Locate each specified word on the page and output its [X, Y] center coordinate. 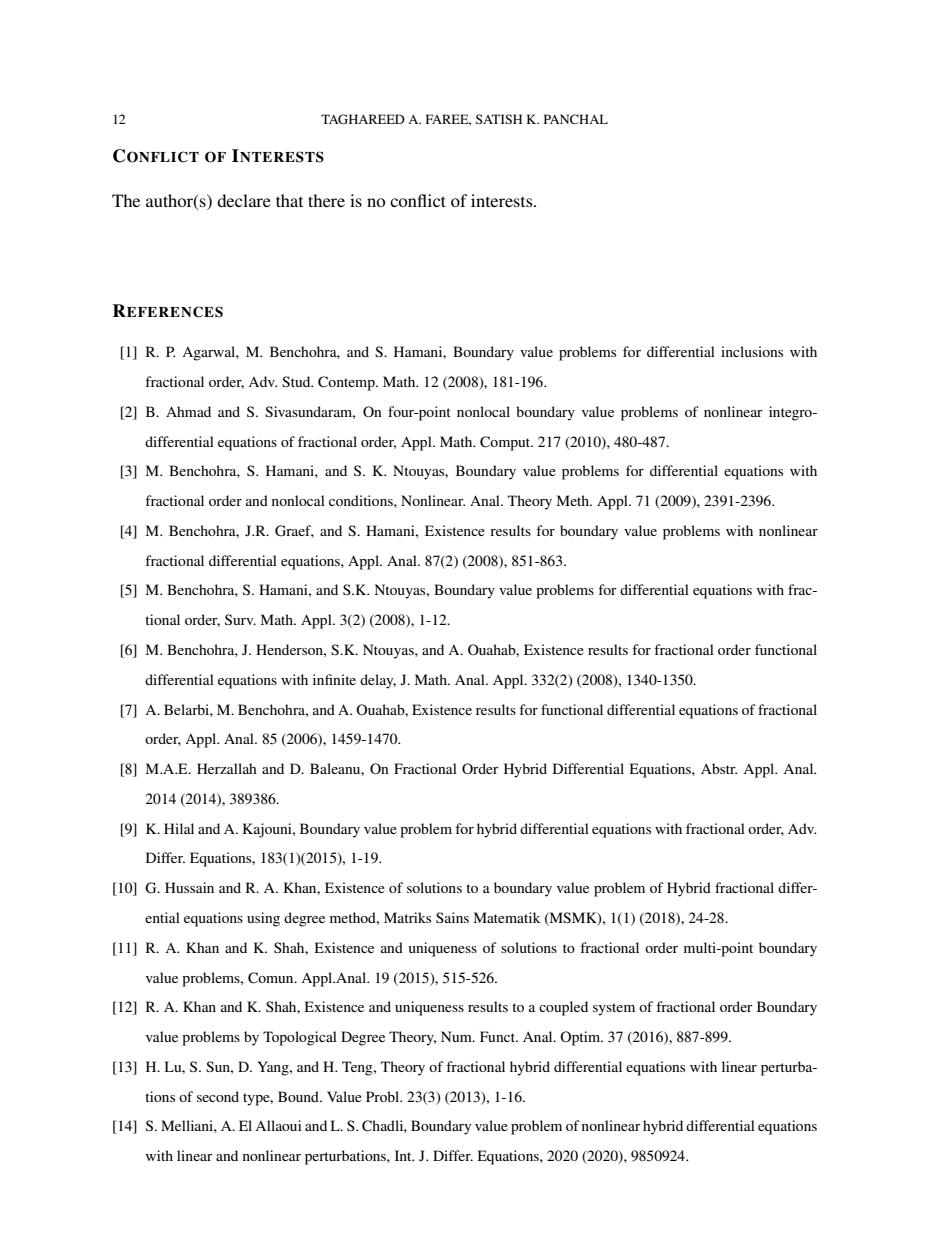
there [326, 200]
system [614, 1009]
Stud [297, 381]
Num [457, 1036]
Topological [300, 1038]
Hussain [189, 887]
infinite [334, 679]
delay [378, 681]
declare [244, 200]
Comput [506, 443]
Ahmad [188, 411]
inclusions [752, 351]
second [218, 1096]
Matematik [507, 917]
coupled [563, 1008]
